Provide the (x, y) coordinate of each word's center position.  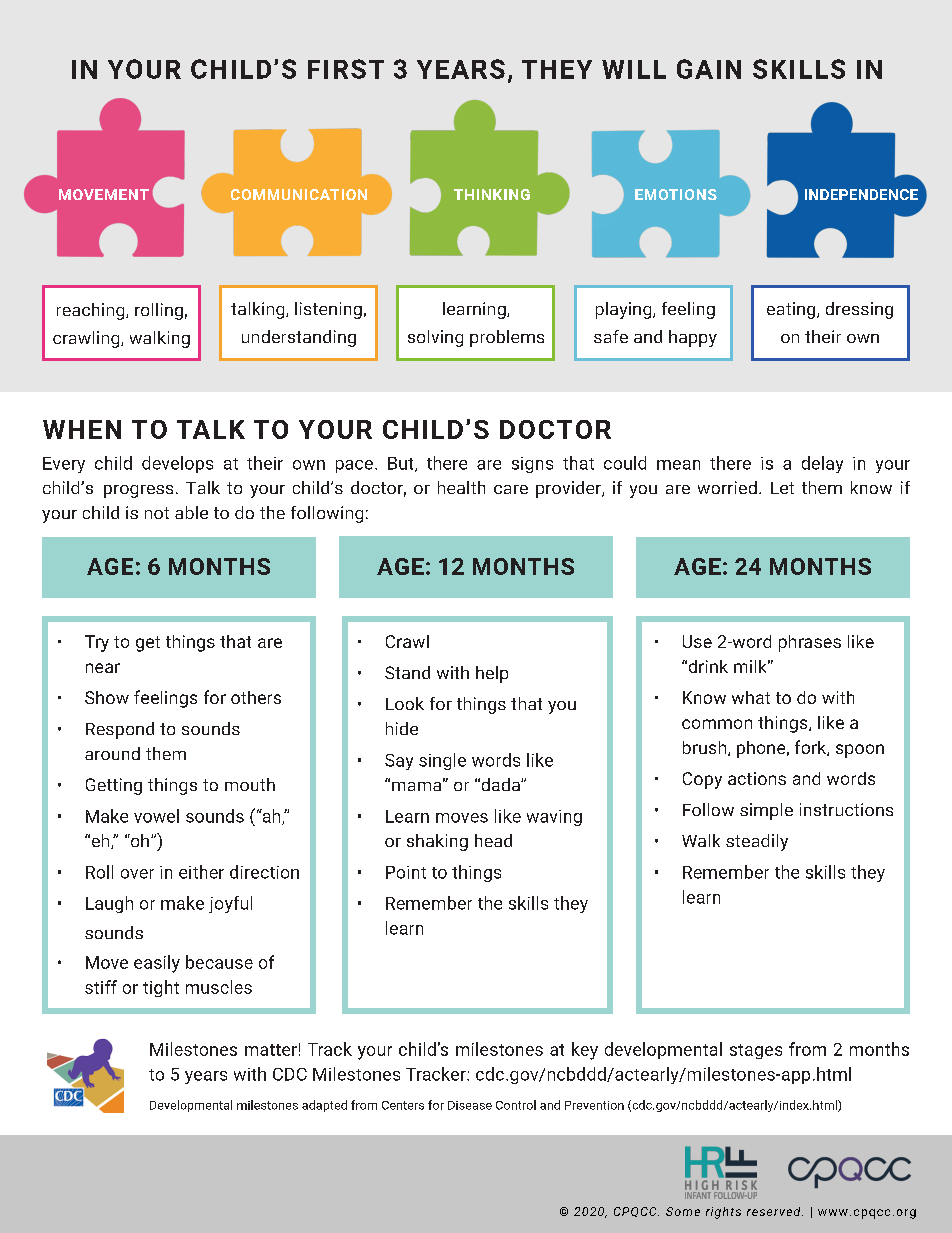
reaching (92, 311)
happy (693, 338)
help (492, 674)
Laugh (109, 904)
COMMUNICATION (299, 194)
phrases (810, 643)
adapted (324, 1106)
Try (97, 643)
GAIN (709, 69)
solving (435, 338)
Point (406, 872)
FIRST (346, 69)
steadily (757, 842)
